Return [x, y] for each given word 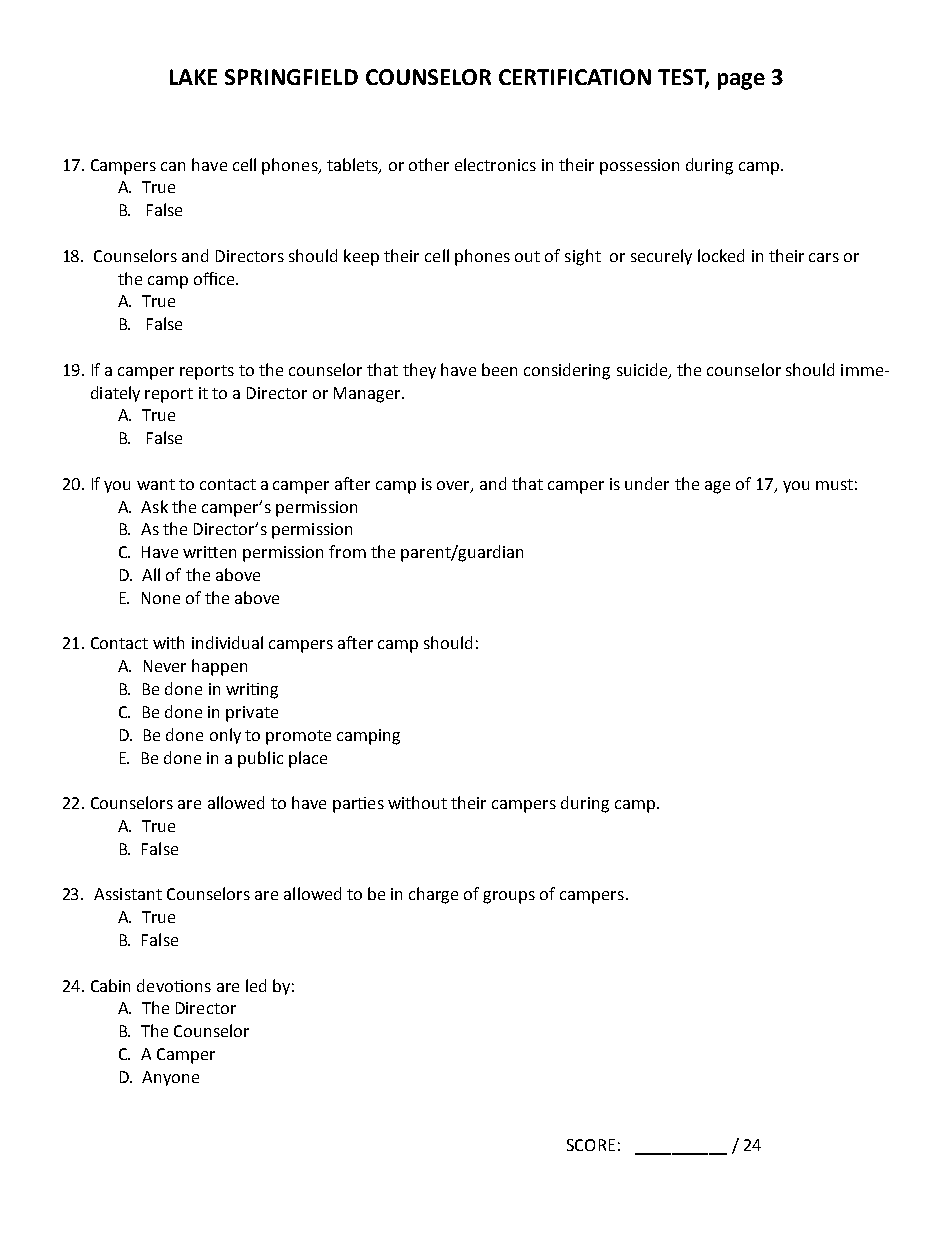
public [260, 759]
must [834, 484]
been [499, 369]
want [156, 484]
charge [433, 895]
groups [509, 897]
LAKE [193, 77]
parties [358, 805]
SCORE [591, 1145]
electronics [495, 164]
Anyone [170, 1078]
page [741, 81]
